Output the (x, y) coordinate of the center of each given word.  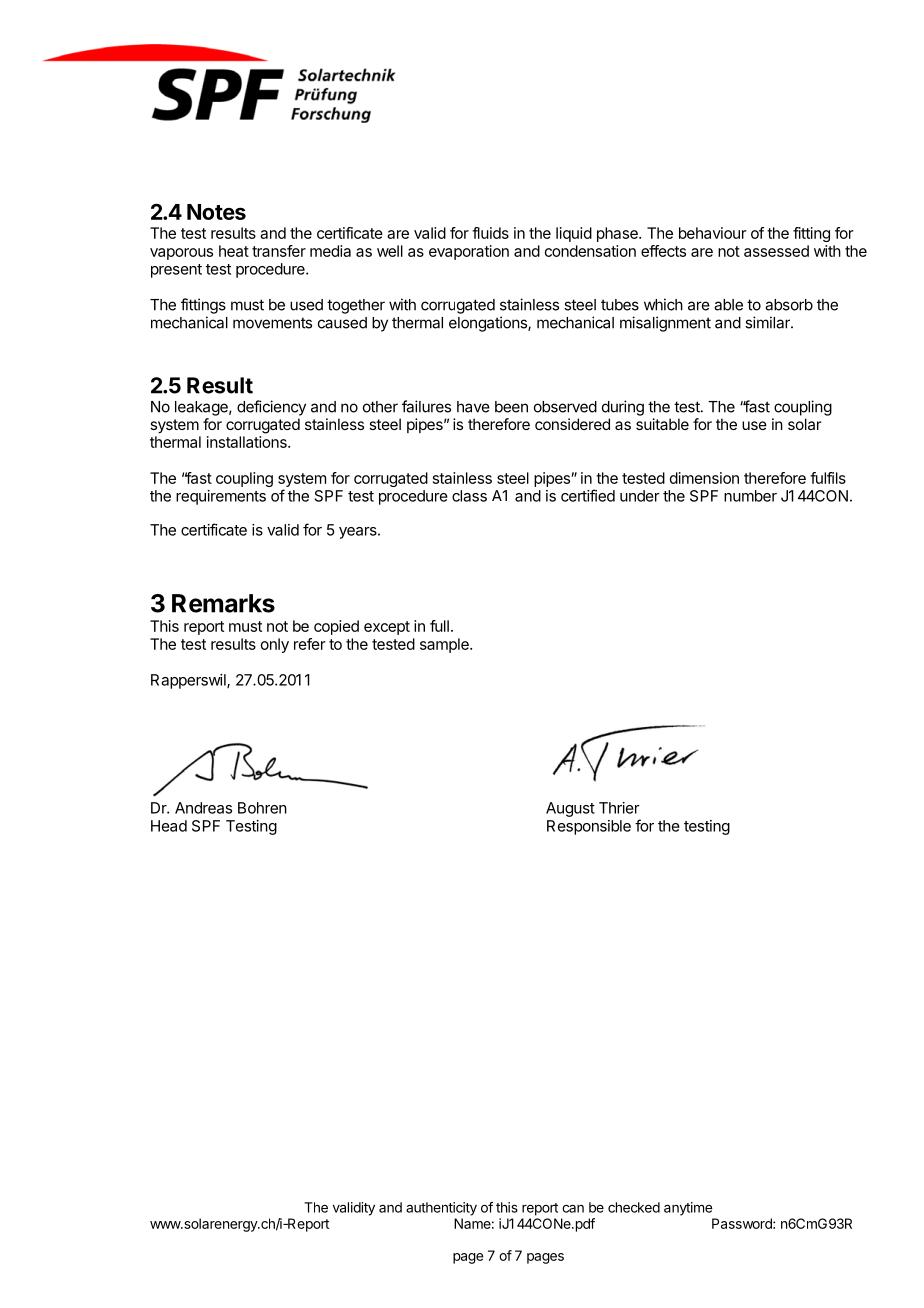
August (570, 809)
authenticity (441, 1209)
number (750, 496)
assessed (776, 251)
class (469, 496)
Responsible (589, 827)
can (573, 1209)
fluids (490, 233)
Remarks (223, 603)
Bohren (262, 808)
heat (234, 251)
